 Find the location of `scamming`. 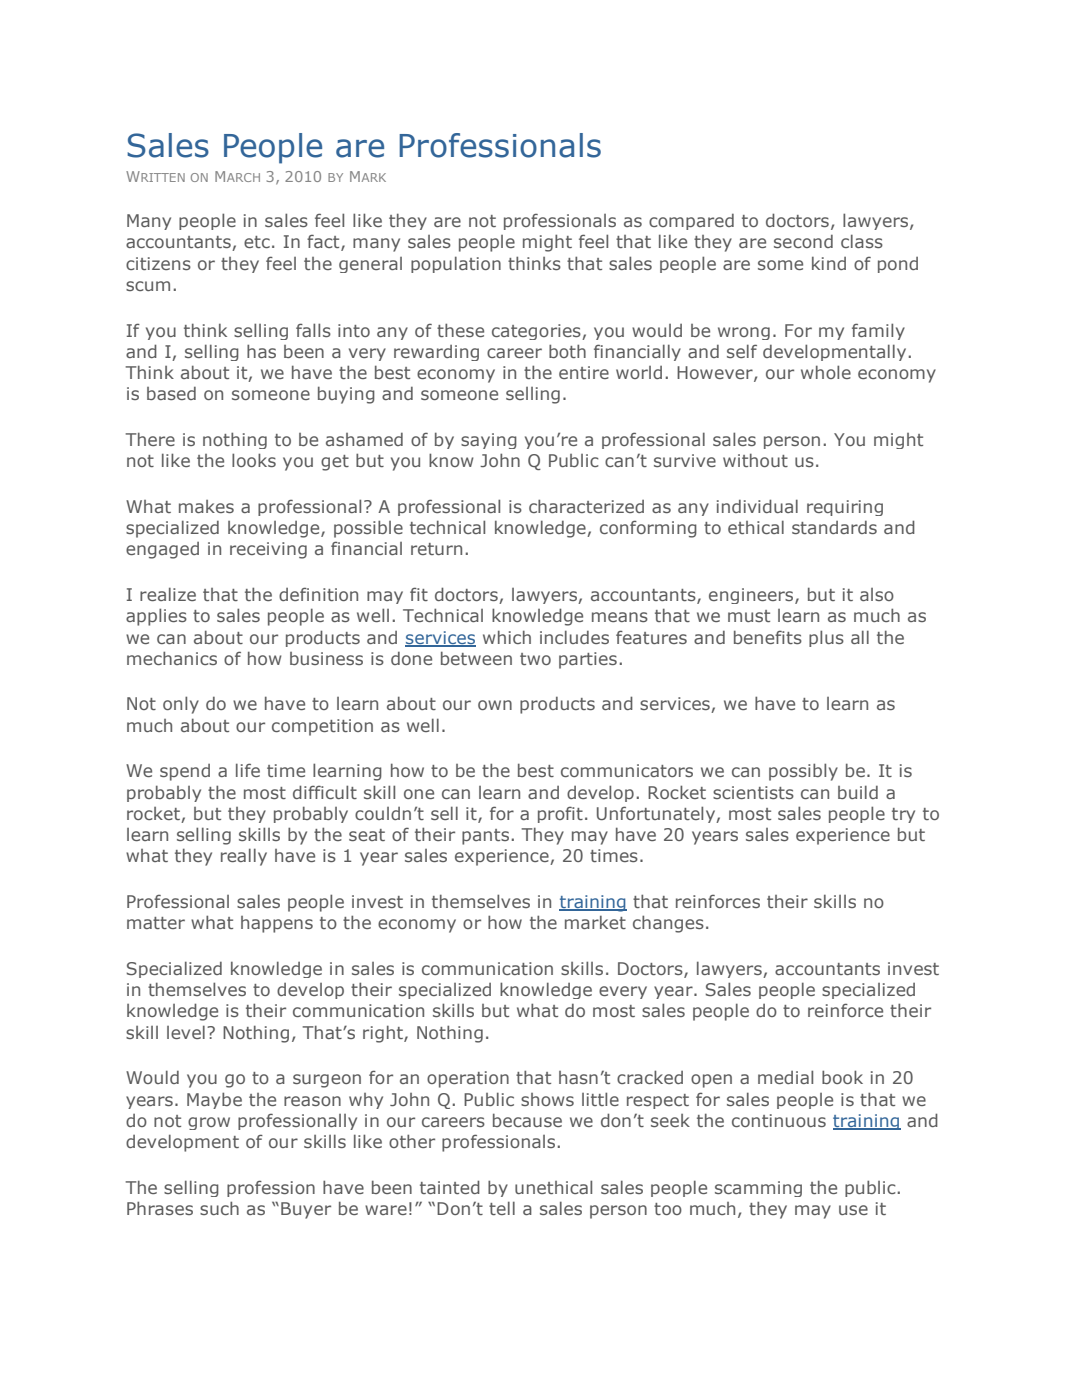

scamming is located at coordinates (758, 1189).
